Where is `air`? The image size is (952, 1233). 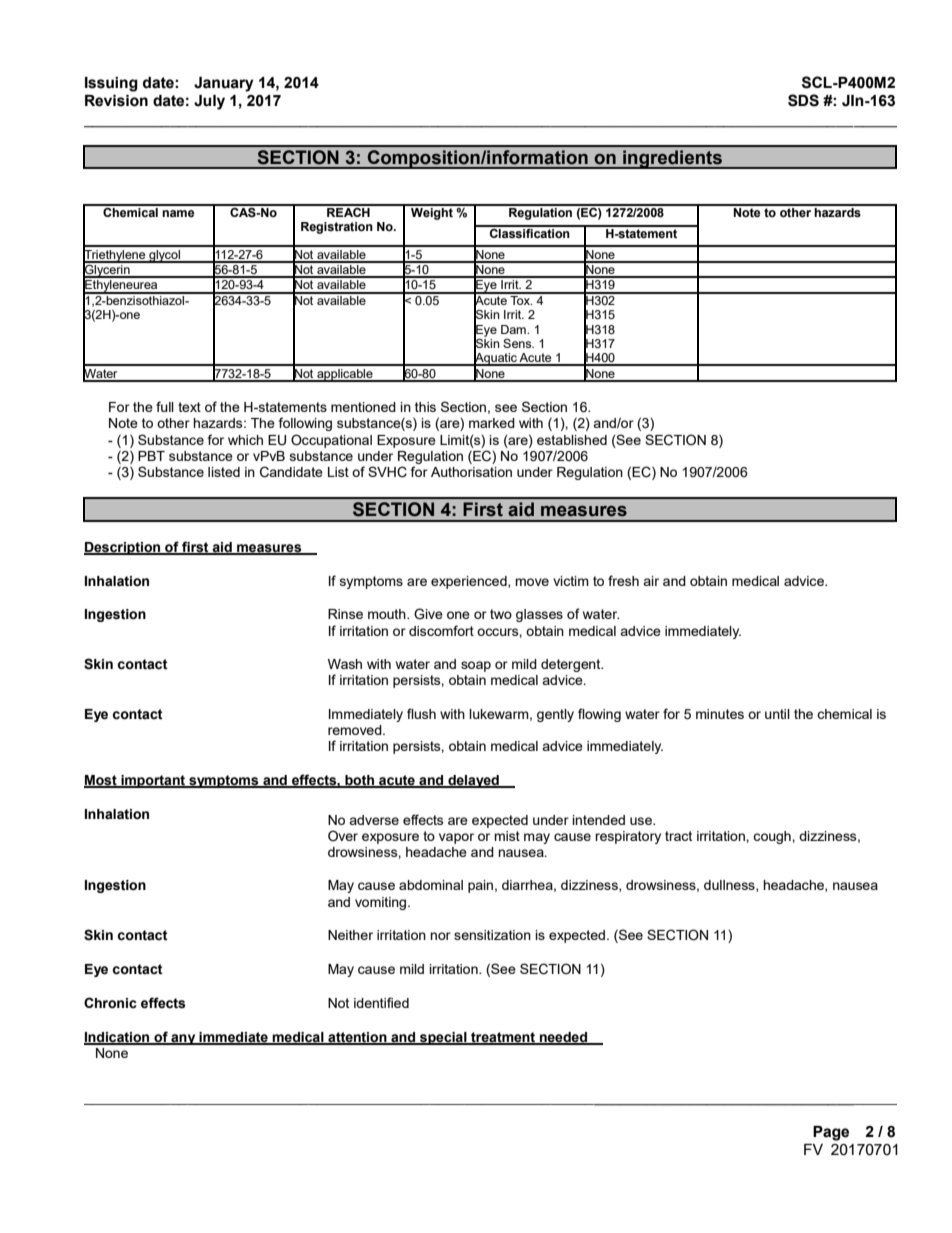 air is located at coordinates (651, 581).
